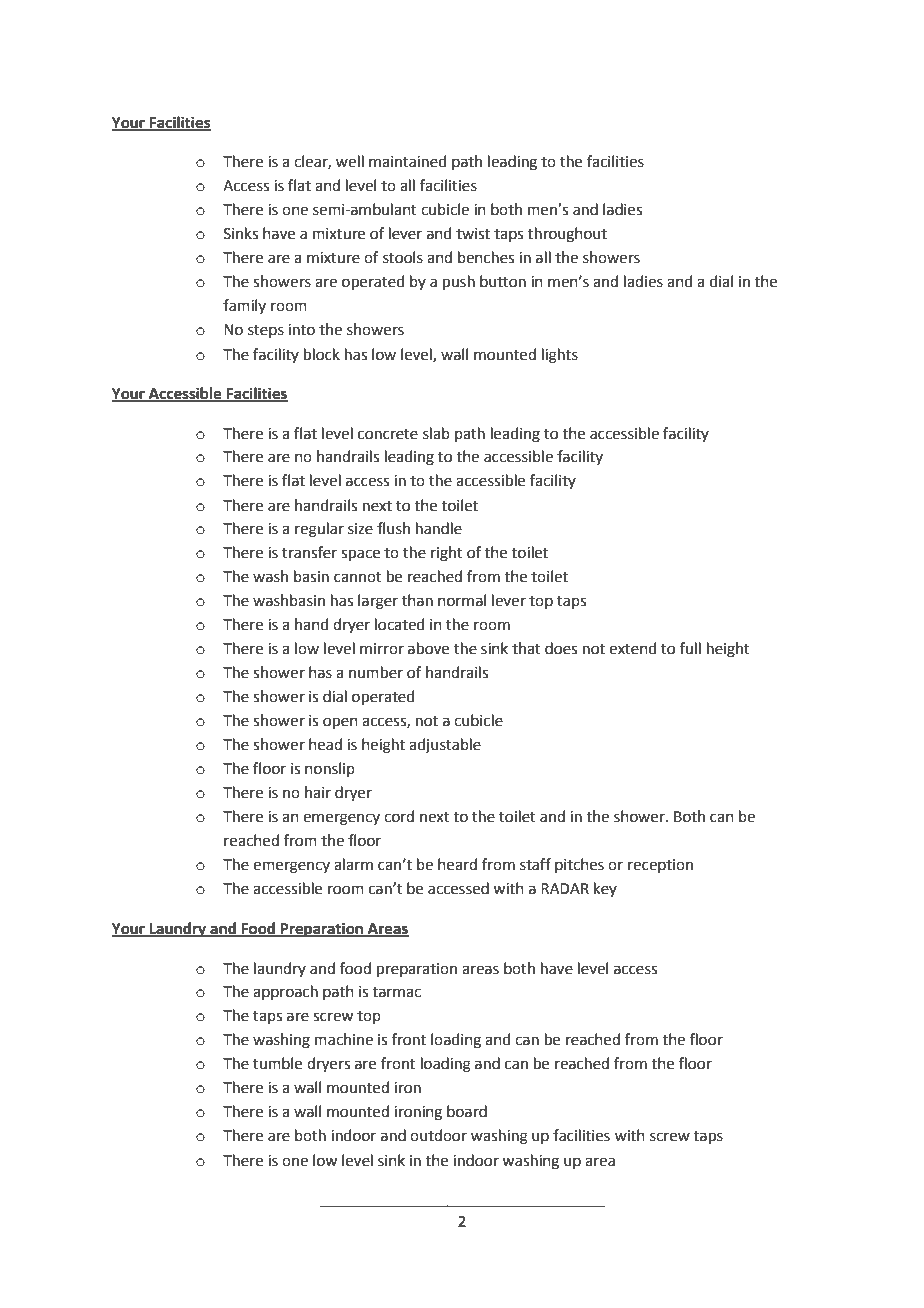 Image resolution: width=924 pixels, height=1308 pixels. I want to click on right, so click(447, 554).
